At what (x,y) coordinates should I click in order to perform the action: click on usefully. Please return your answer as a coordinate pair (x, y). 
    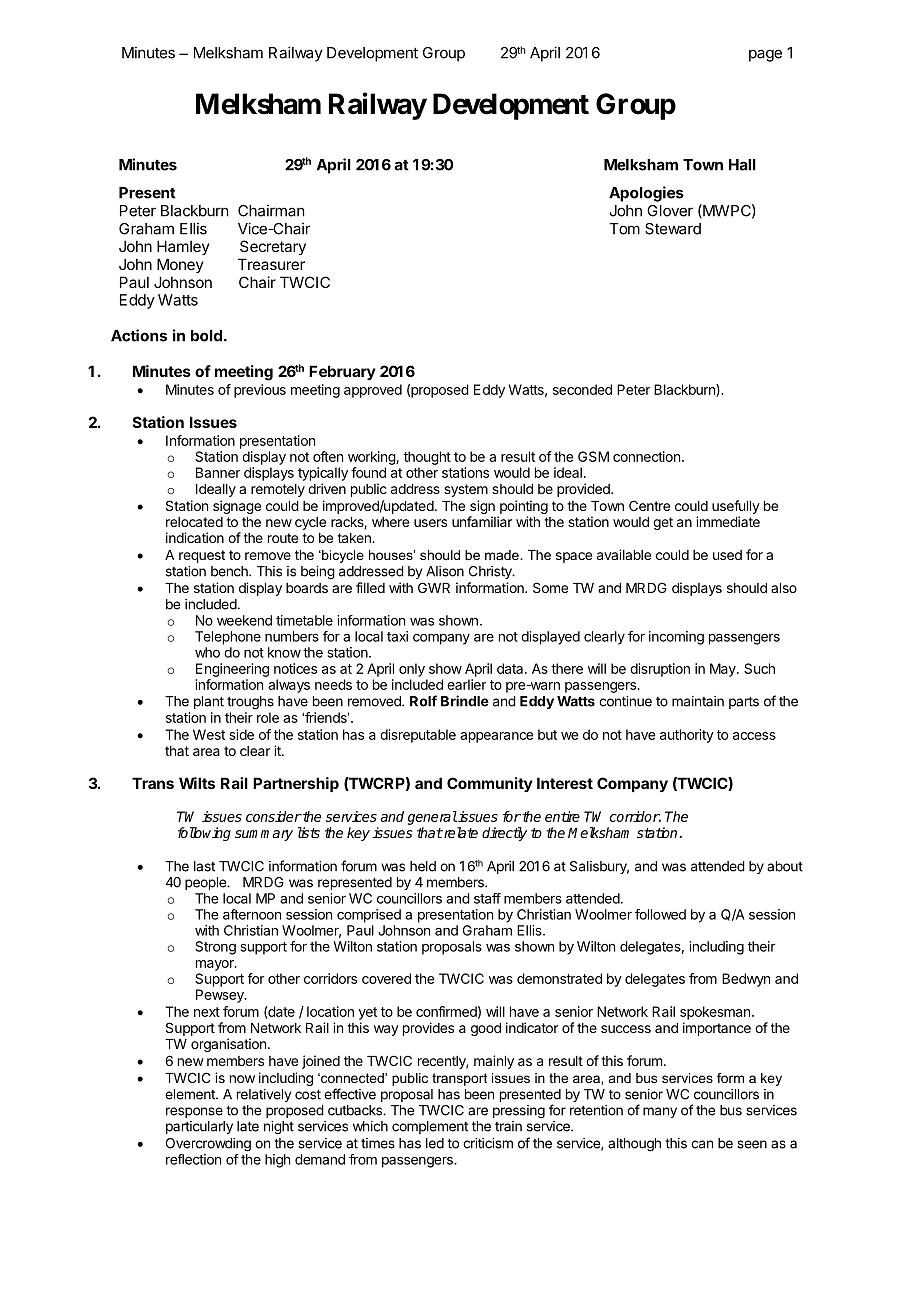
    Looking at the image, I should click on (736, 507).
